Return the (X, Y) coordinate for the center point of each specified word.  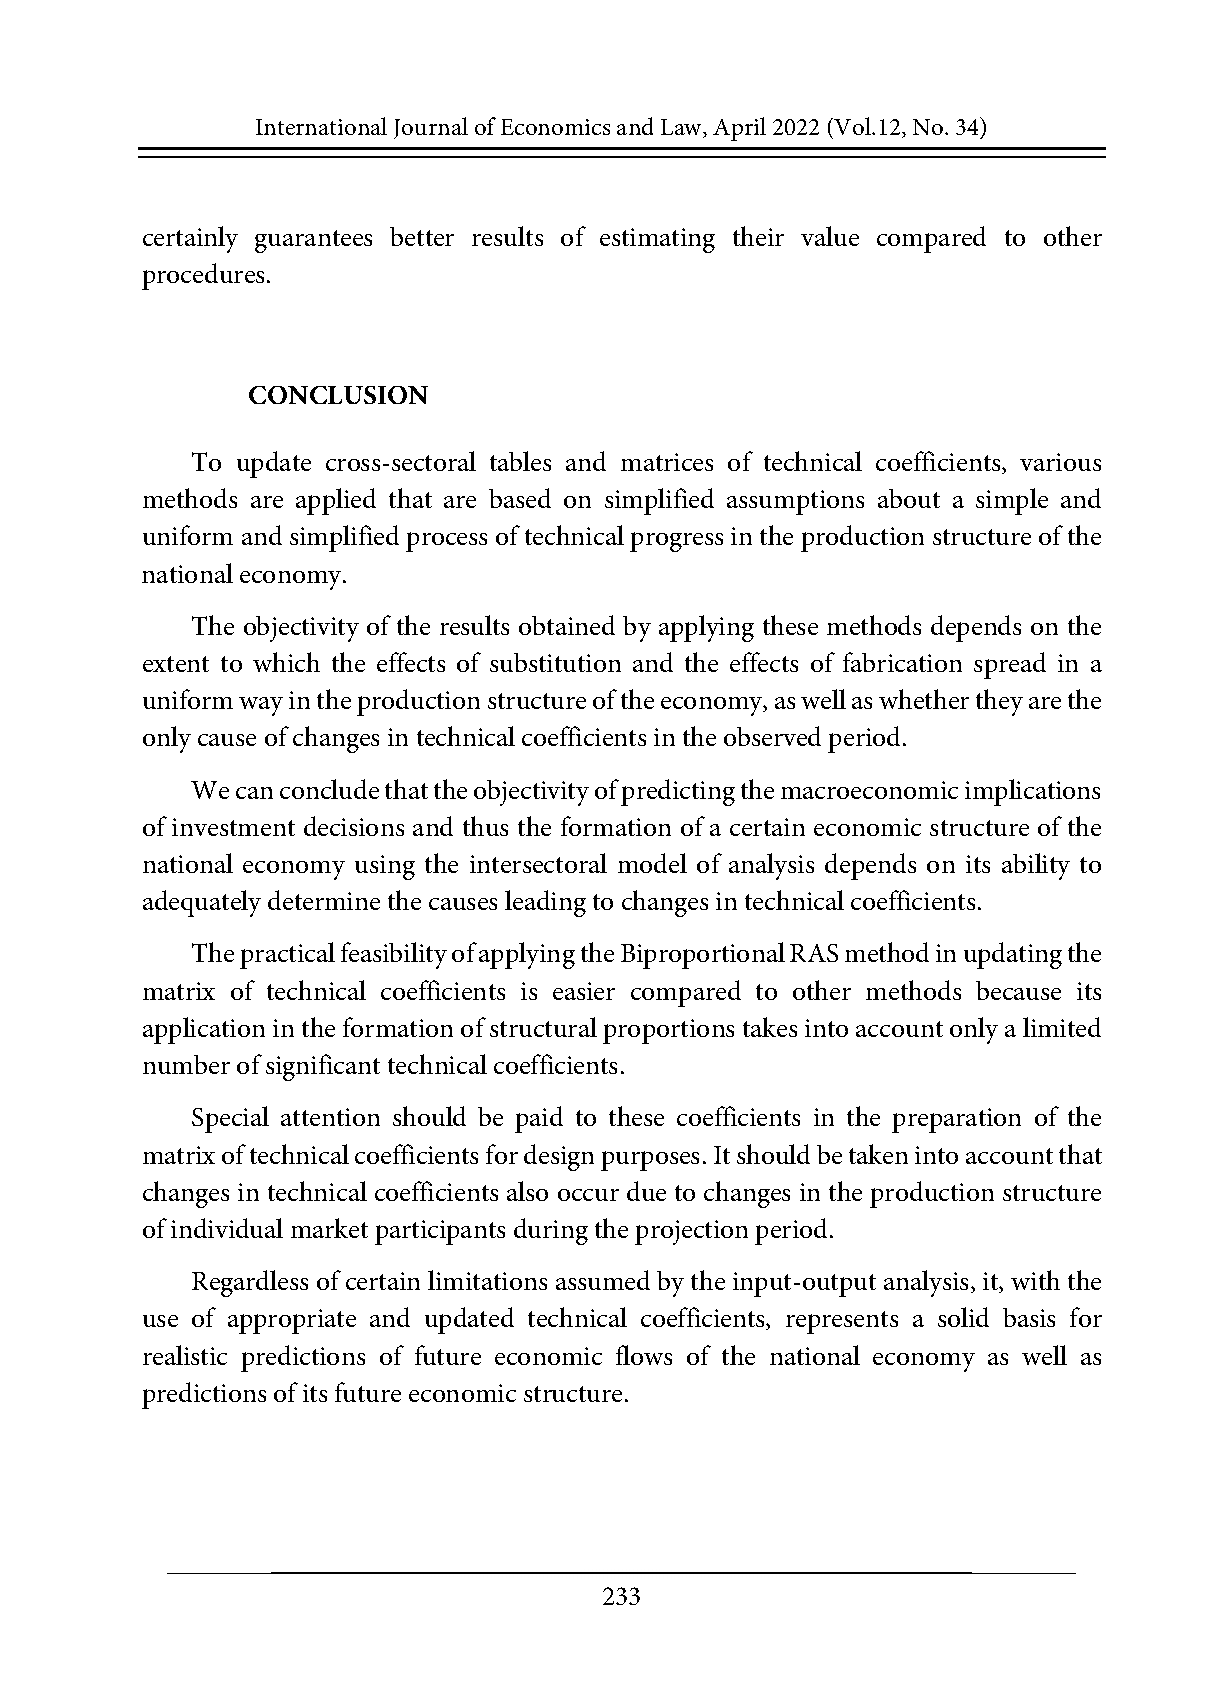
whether (924, 699)
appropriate (292, 1321)
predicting (678, 792)
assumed (603, 1280)
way (261, 706)
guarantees (313, 241)
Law (683, 128)
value (830, 236)
